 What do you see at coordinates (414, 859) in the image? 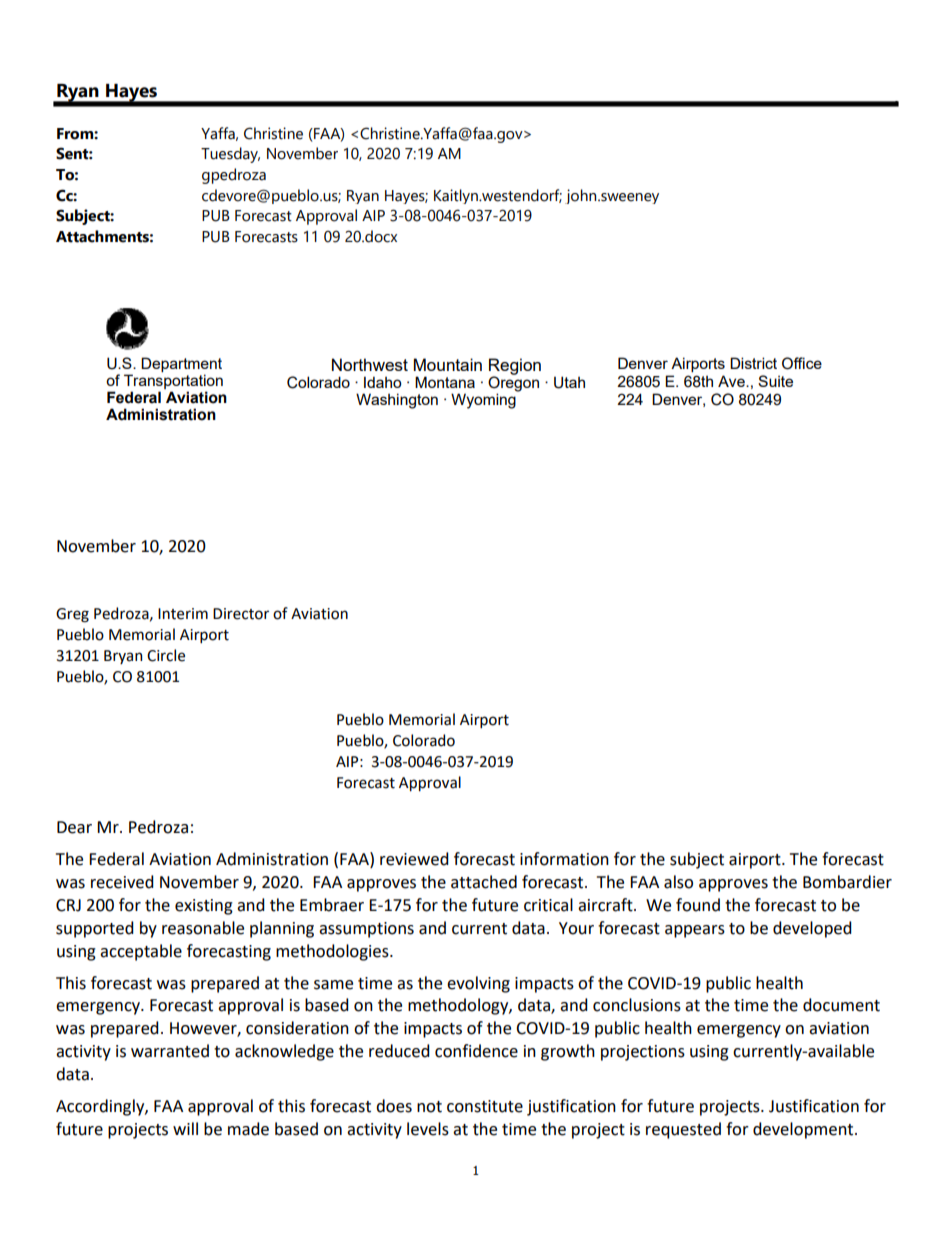
I see `reviewed` at bounding box center [414, 859].
